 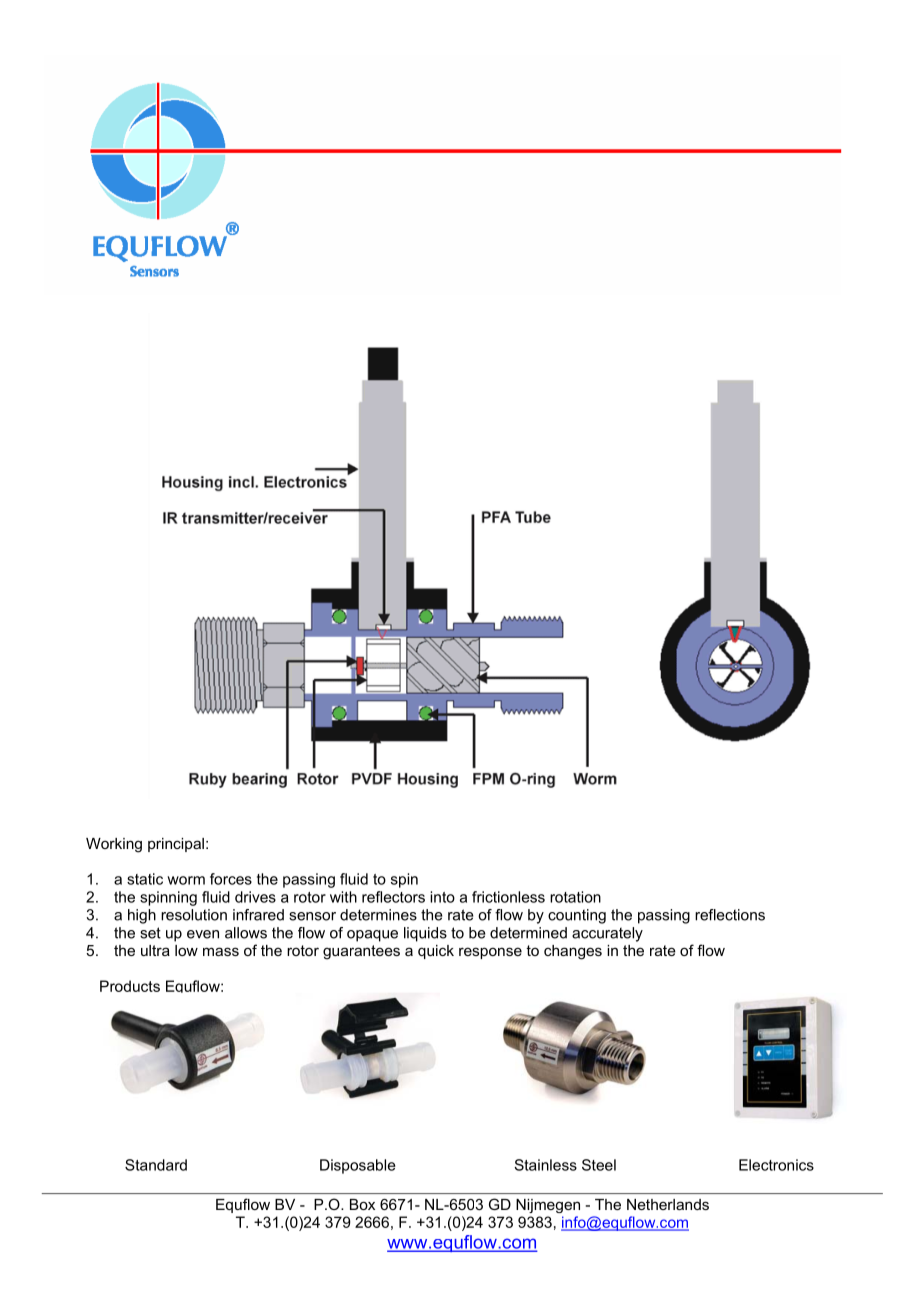 I want to click on principal, so click(x=176, y=845).
